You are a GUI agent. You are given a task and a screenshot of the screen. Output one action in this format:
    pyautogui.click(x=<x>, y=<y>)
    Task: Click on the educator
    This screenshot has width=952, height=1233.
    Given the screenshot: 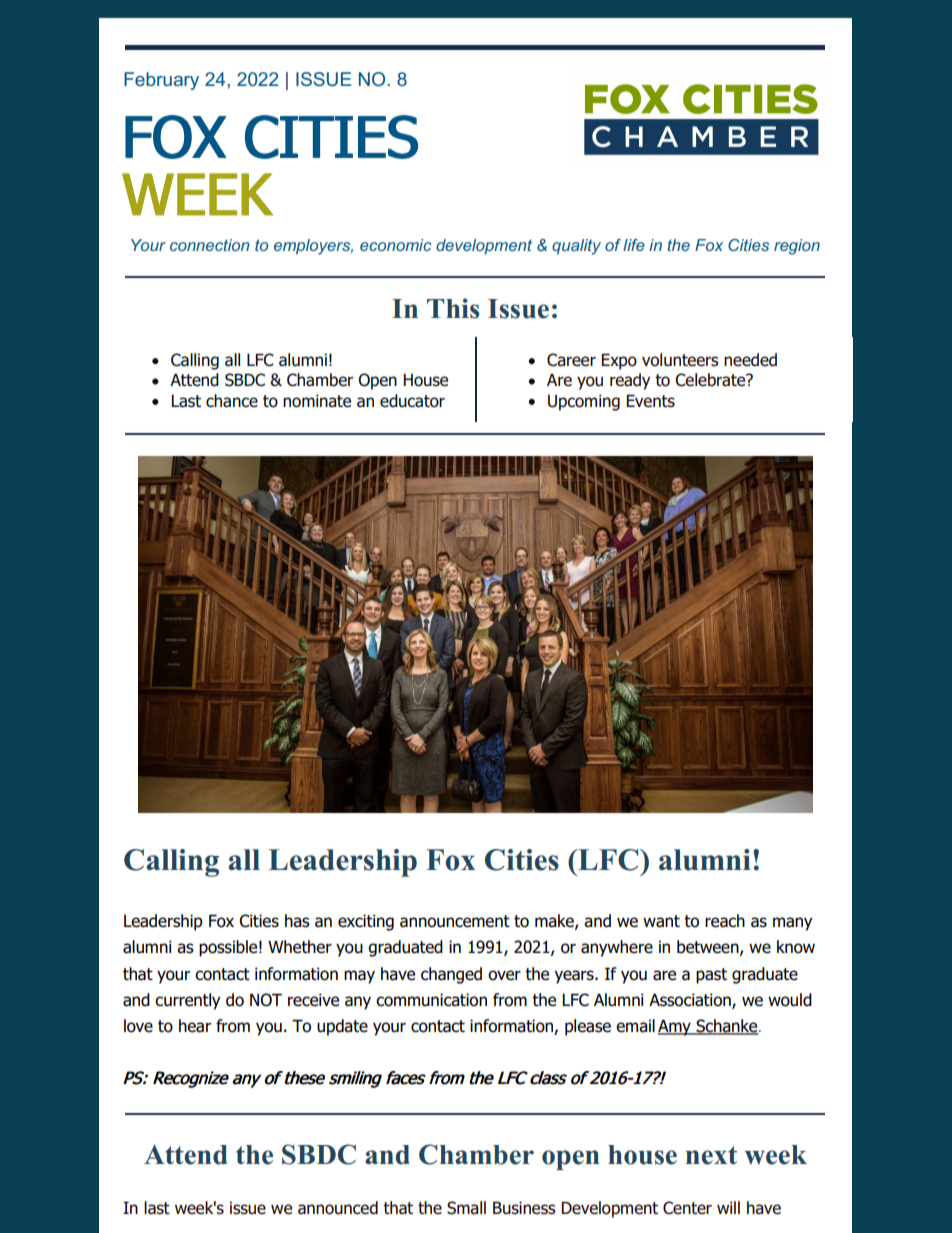 What is the action you would take?
    pyautogui.click(x=412, y=401)
